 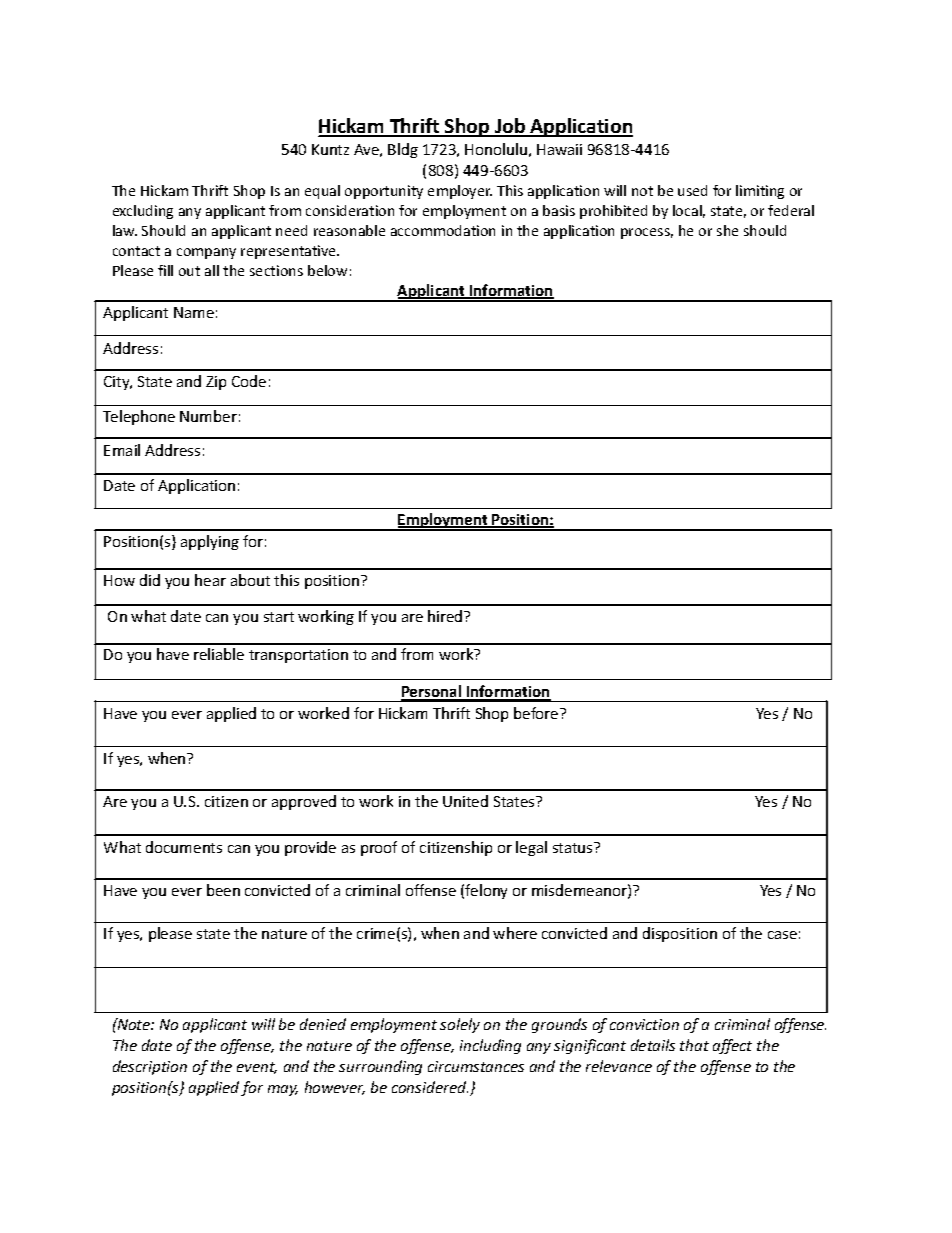 I want to click on United, so click(x=465, y=801).
